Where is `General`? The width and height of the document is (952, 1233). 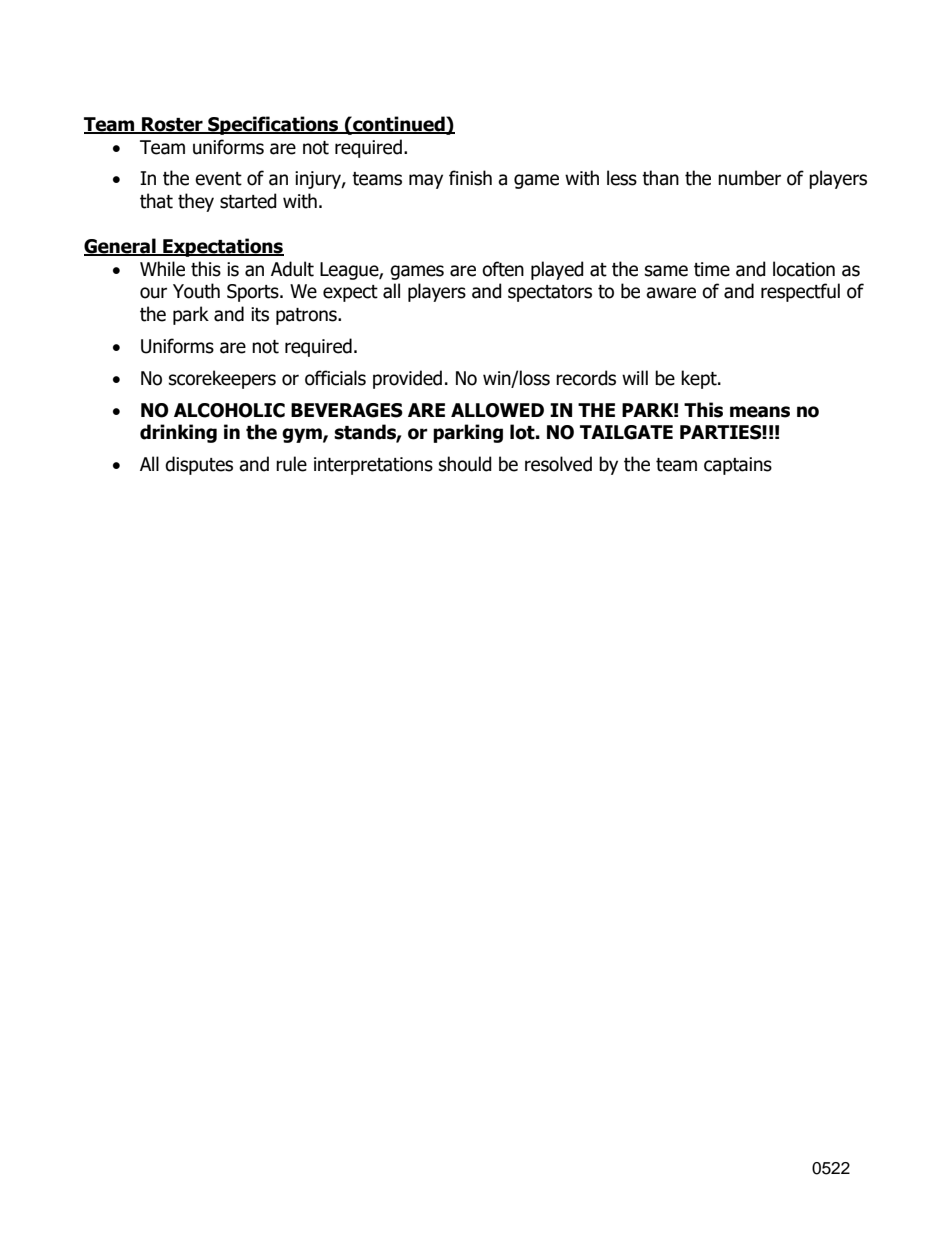 General is located at coordinates (121, 247).
